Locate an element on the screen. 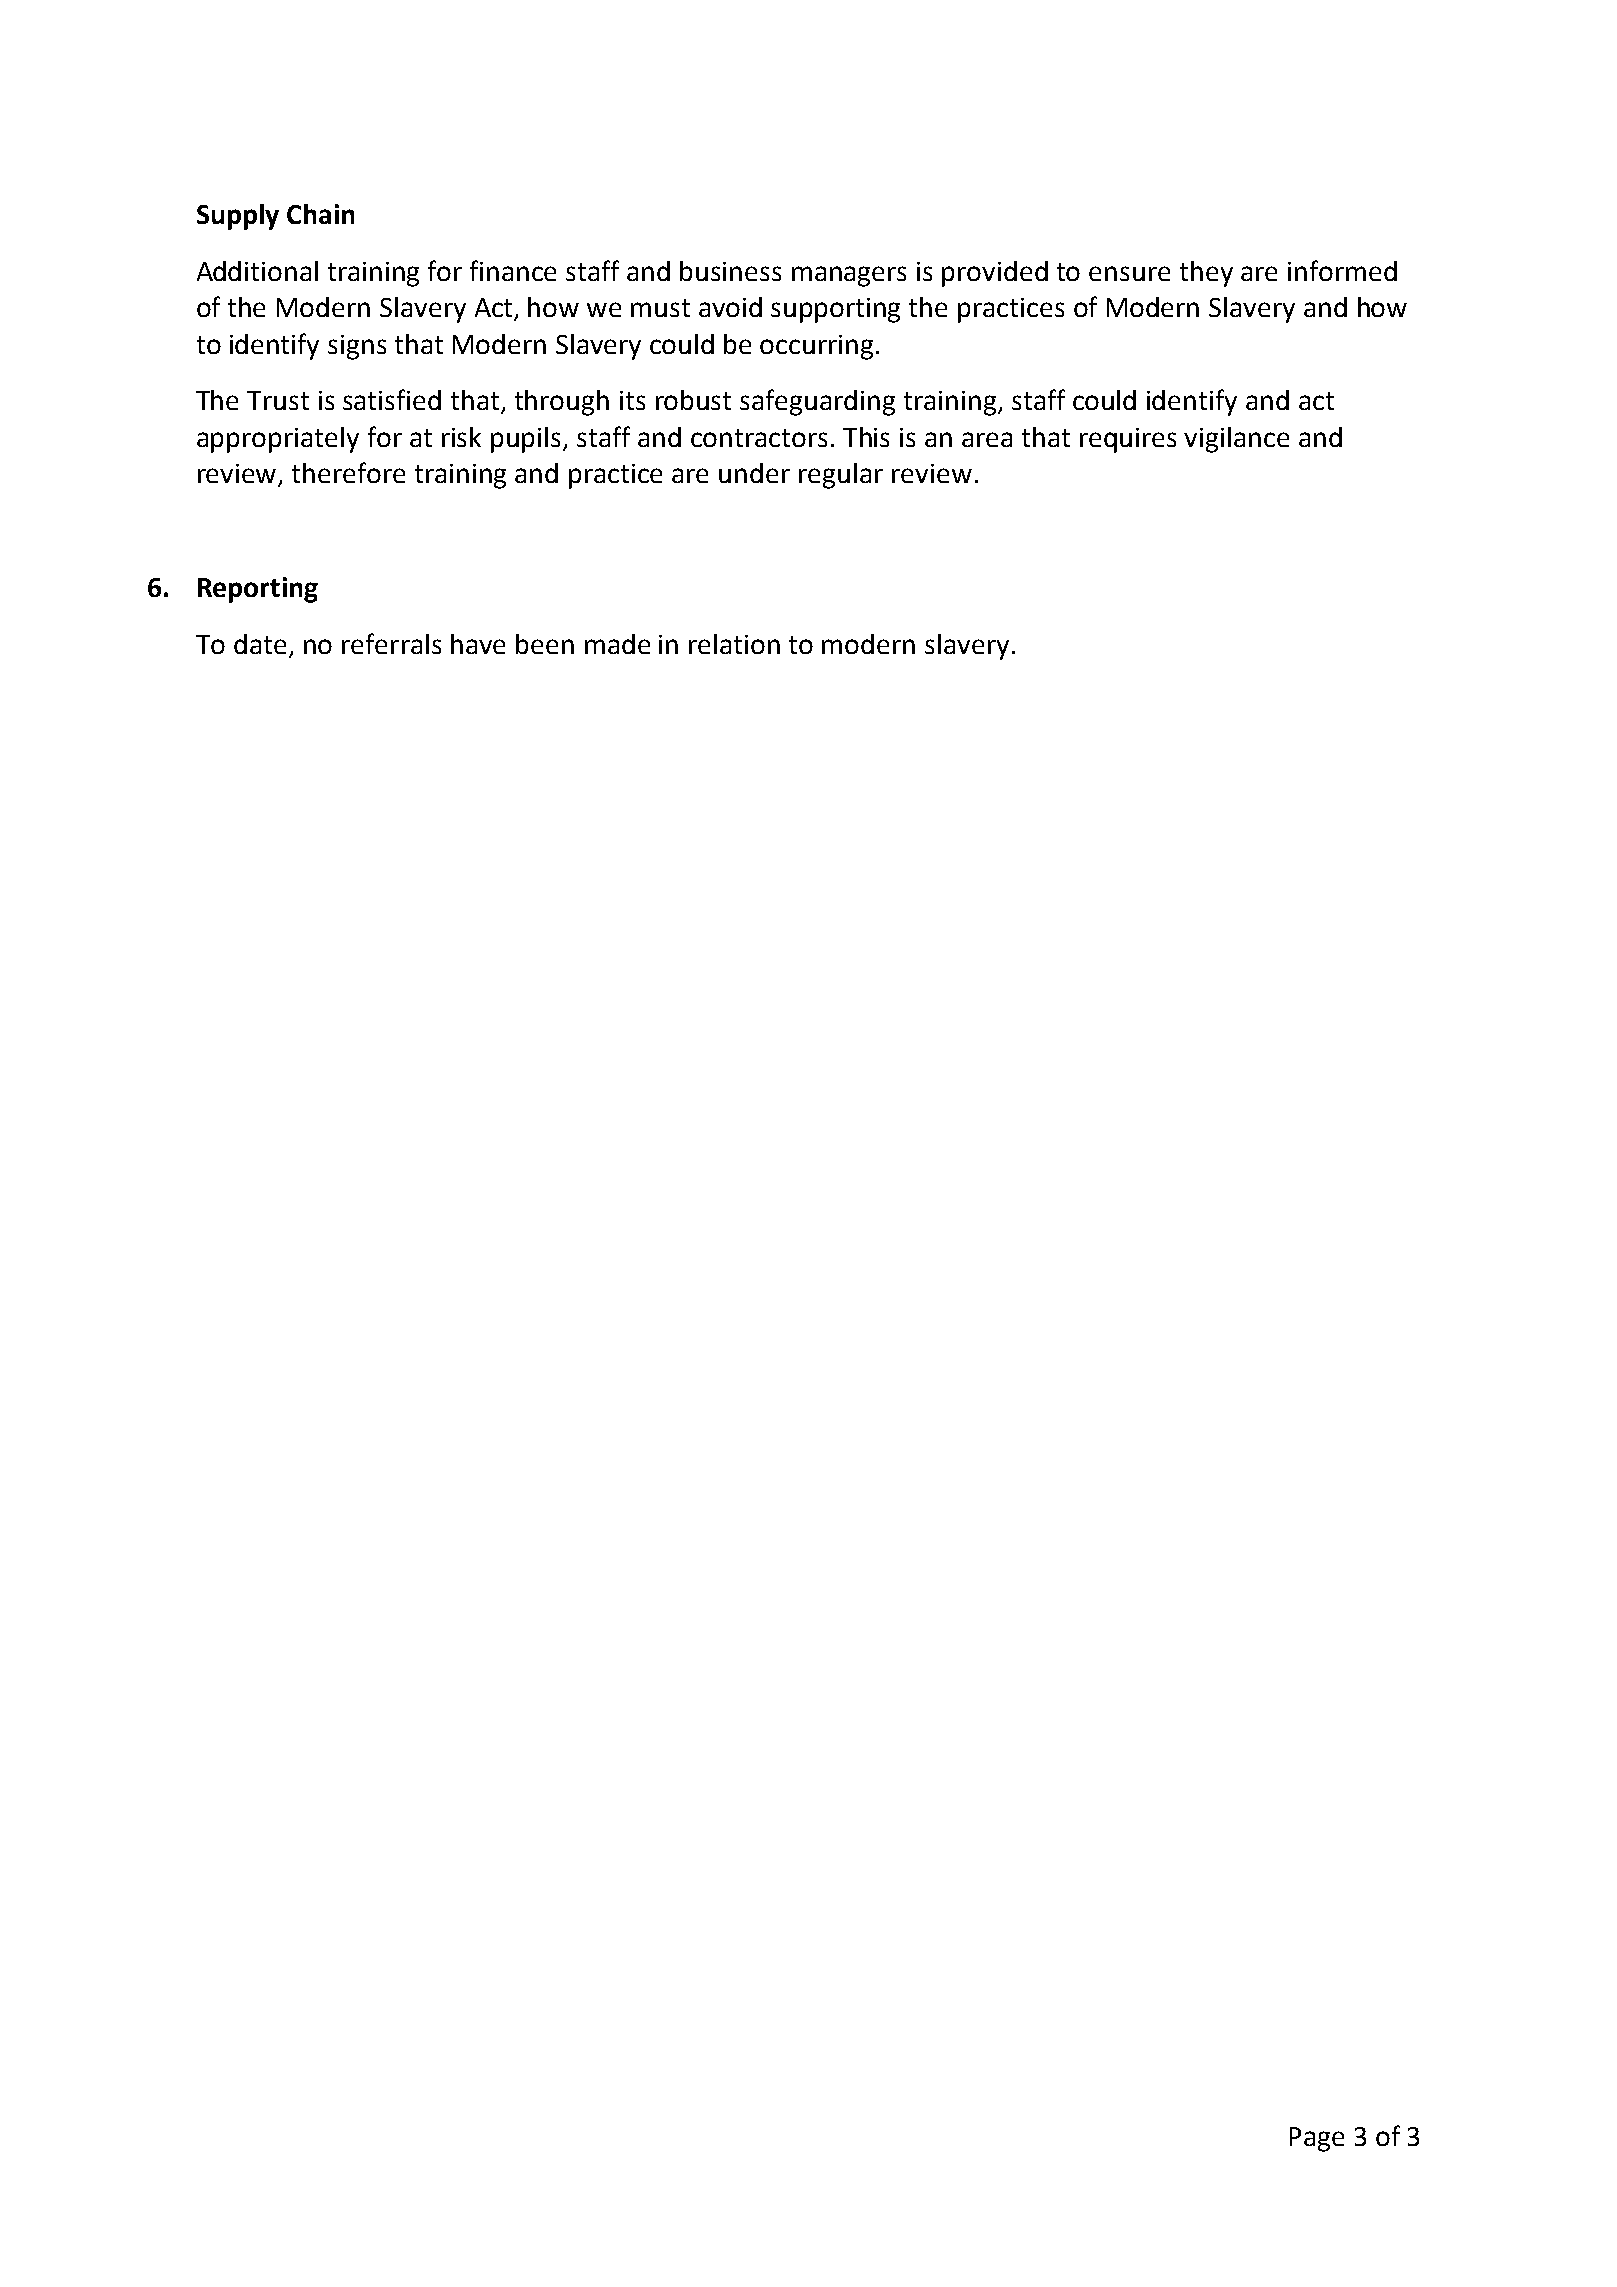 This screenshot has height=2287, width=1617. made is located at coordinates (617, 644).
